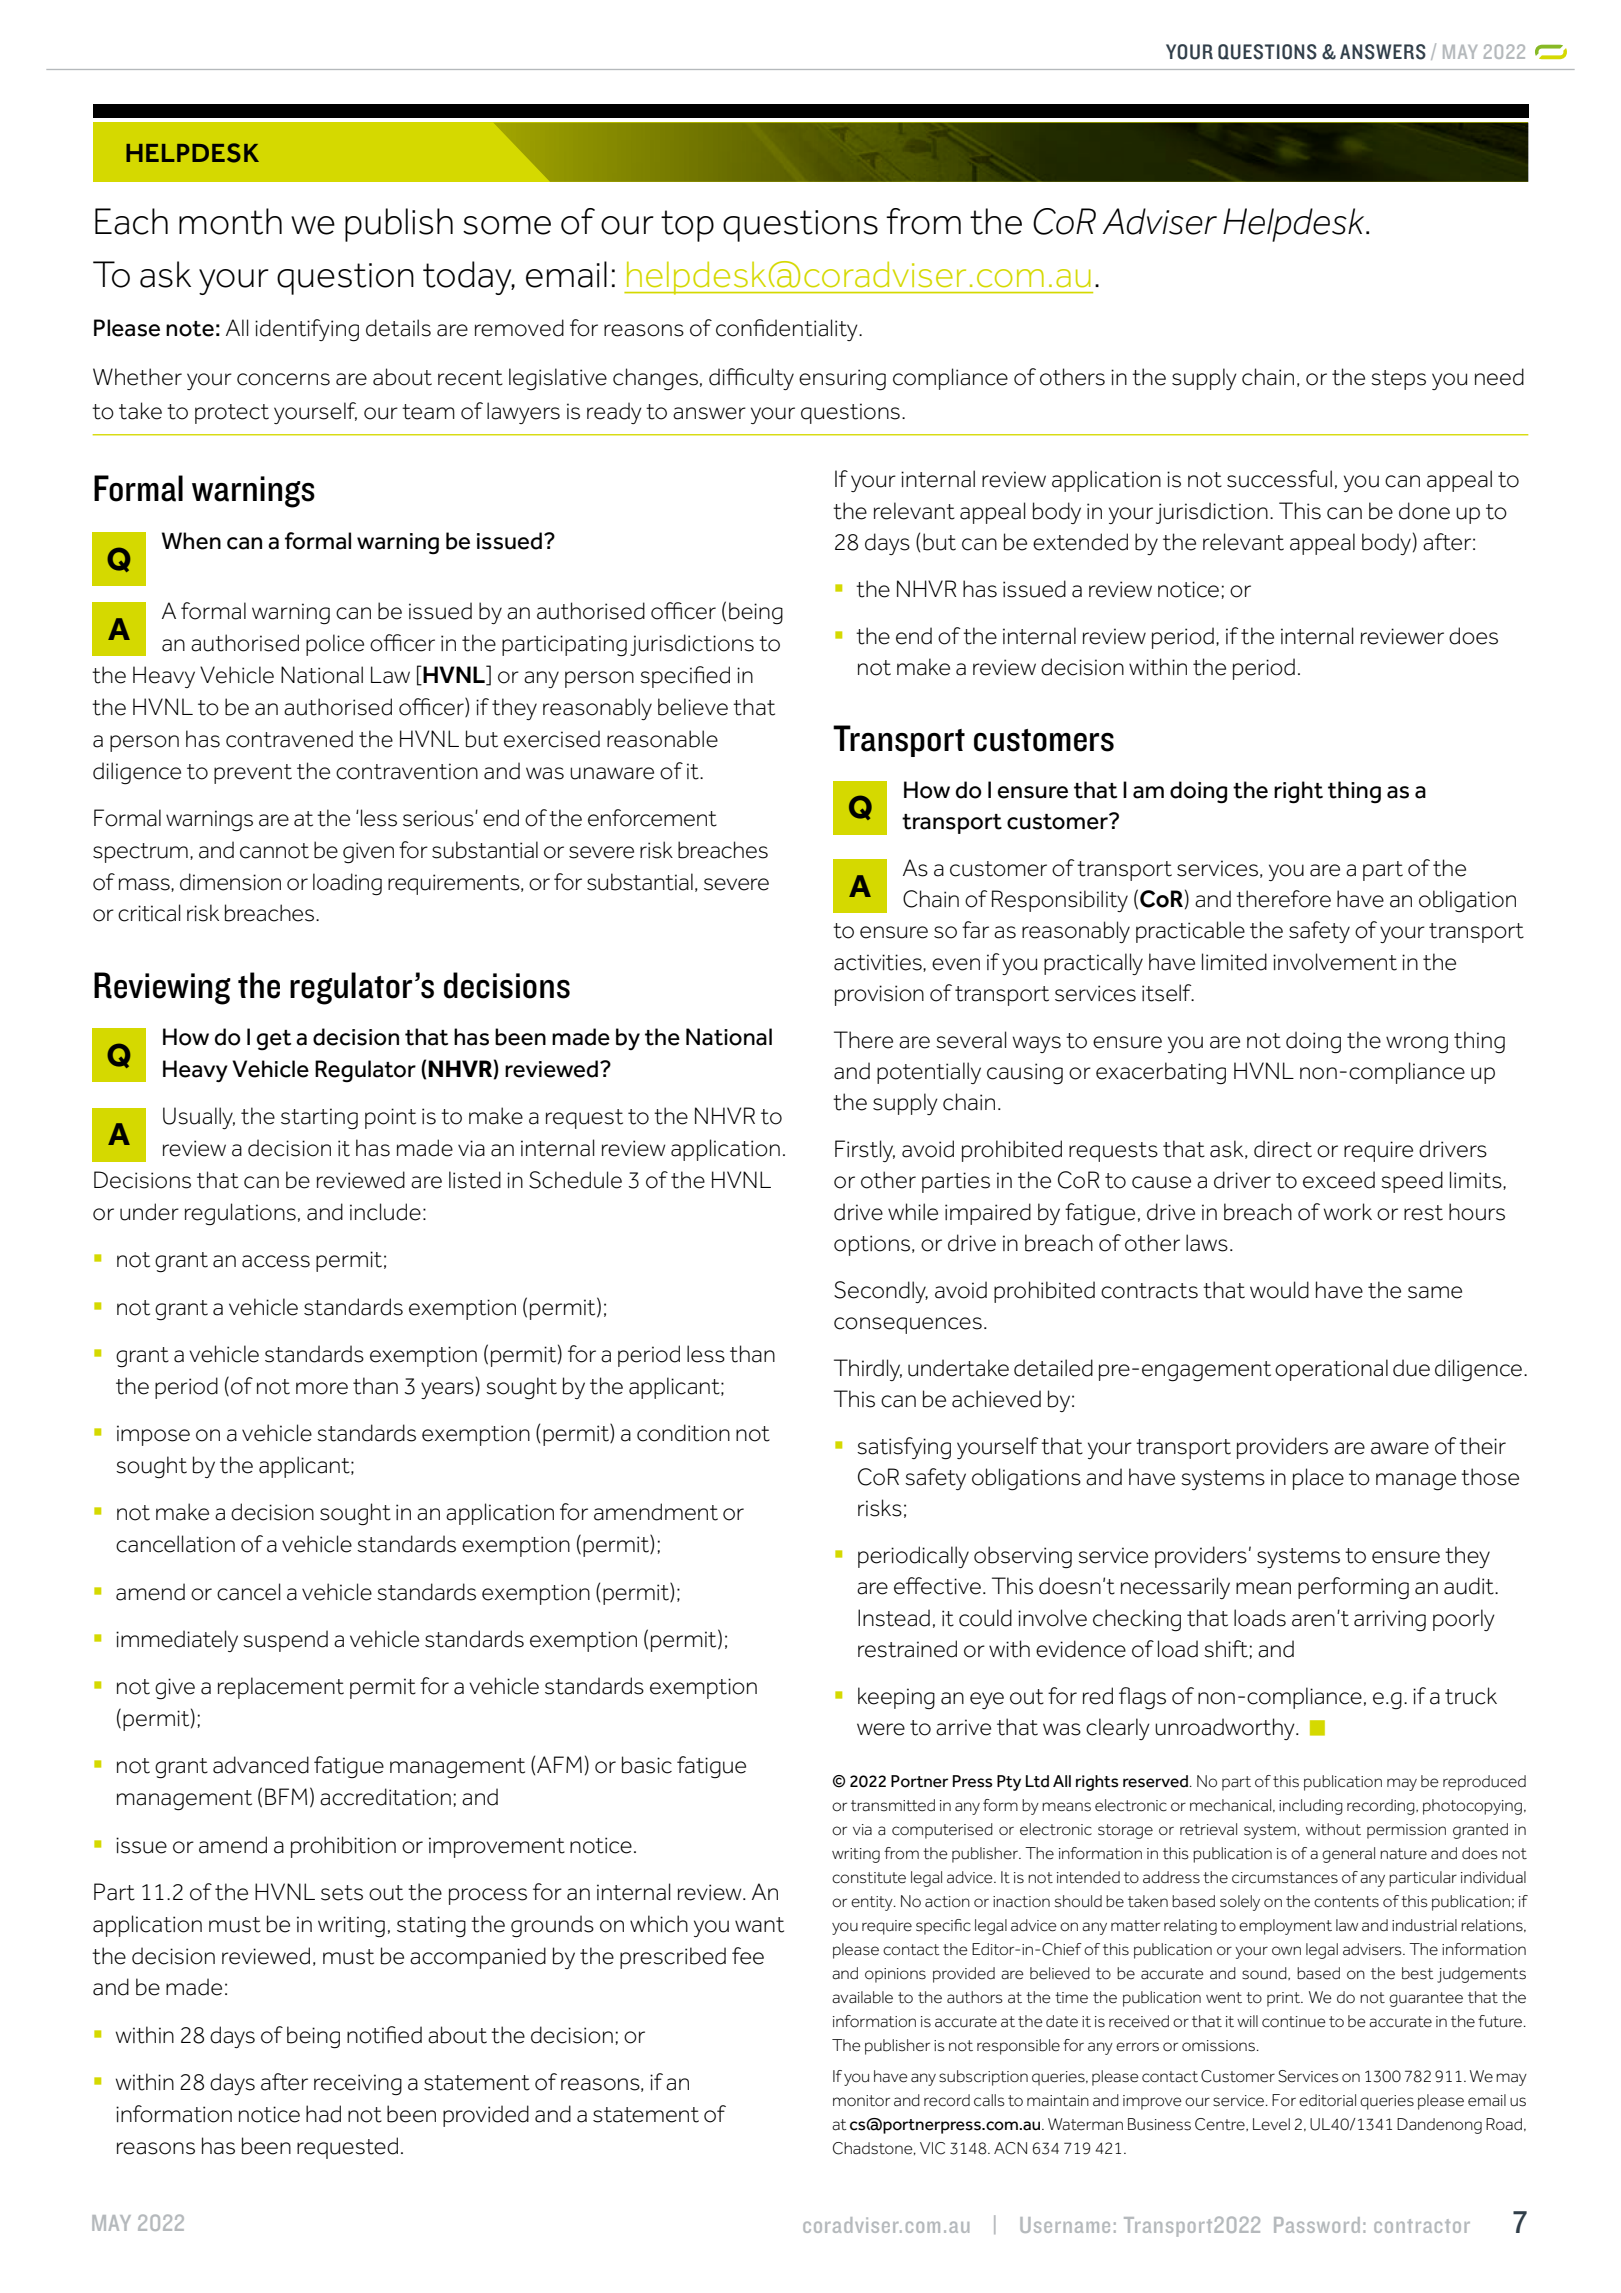  What do you see at coordinates (861, 2101) in the document?
I see `monitor` at bounding box center [861, 2101].
